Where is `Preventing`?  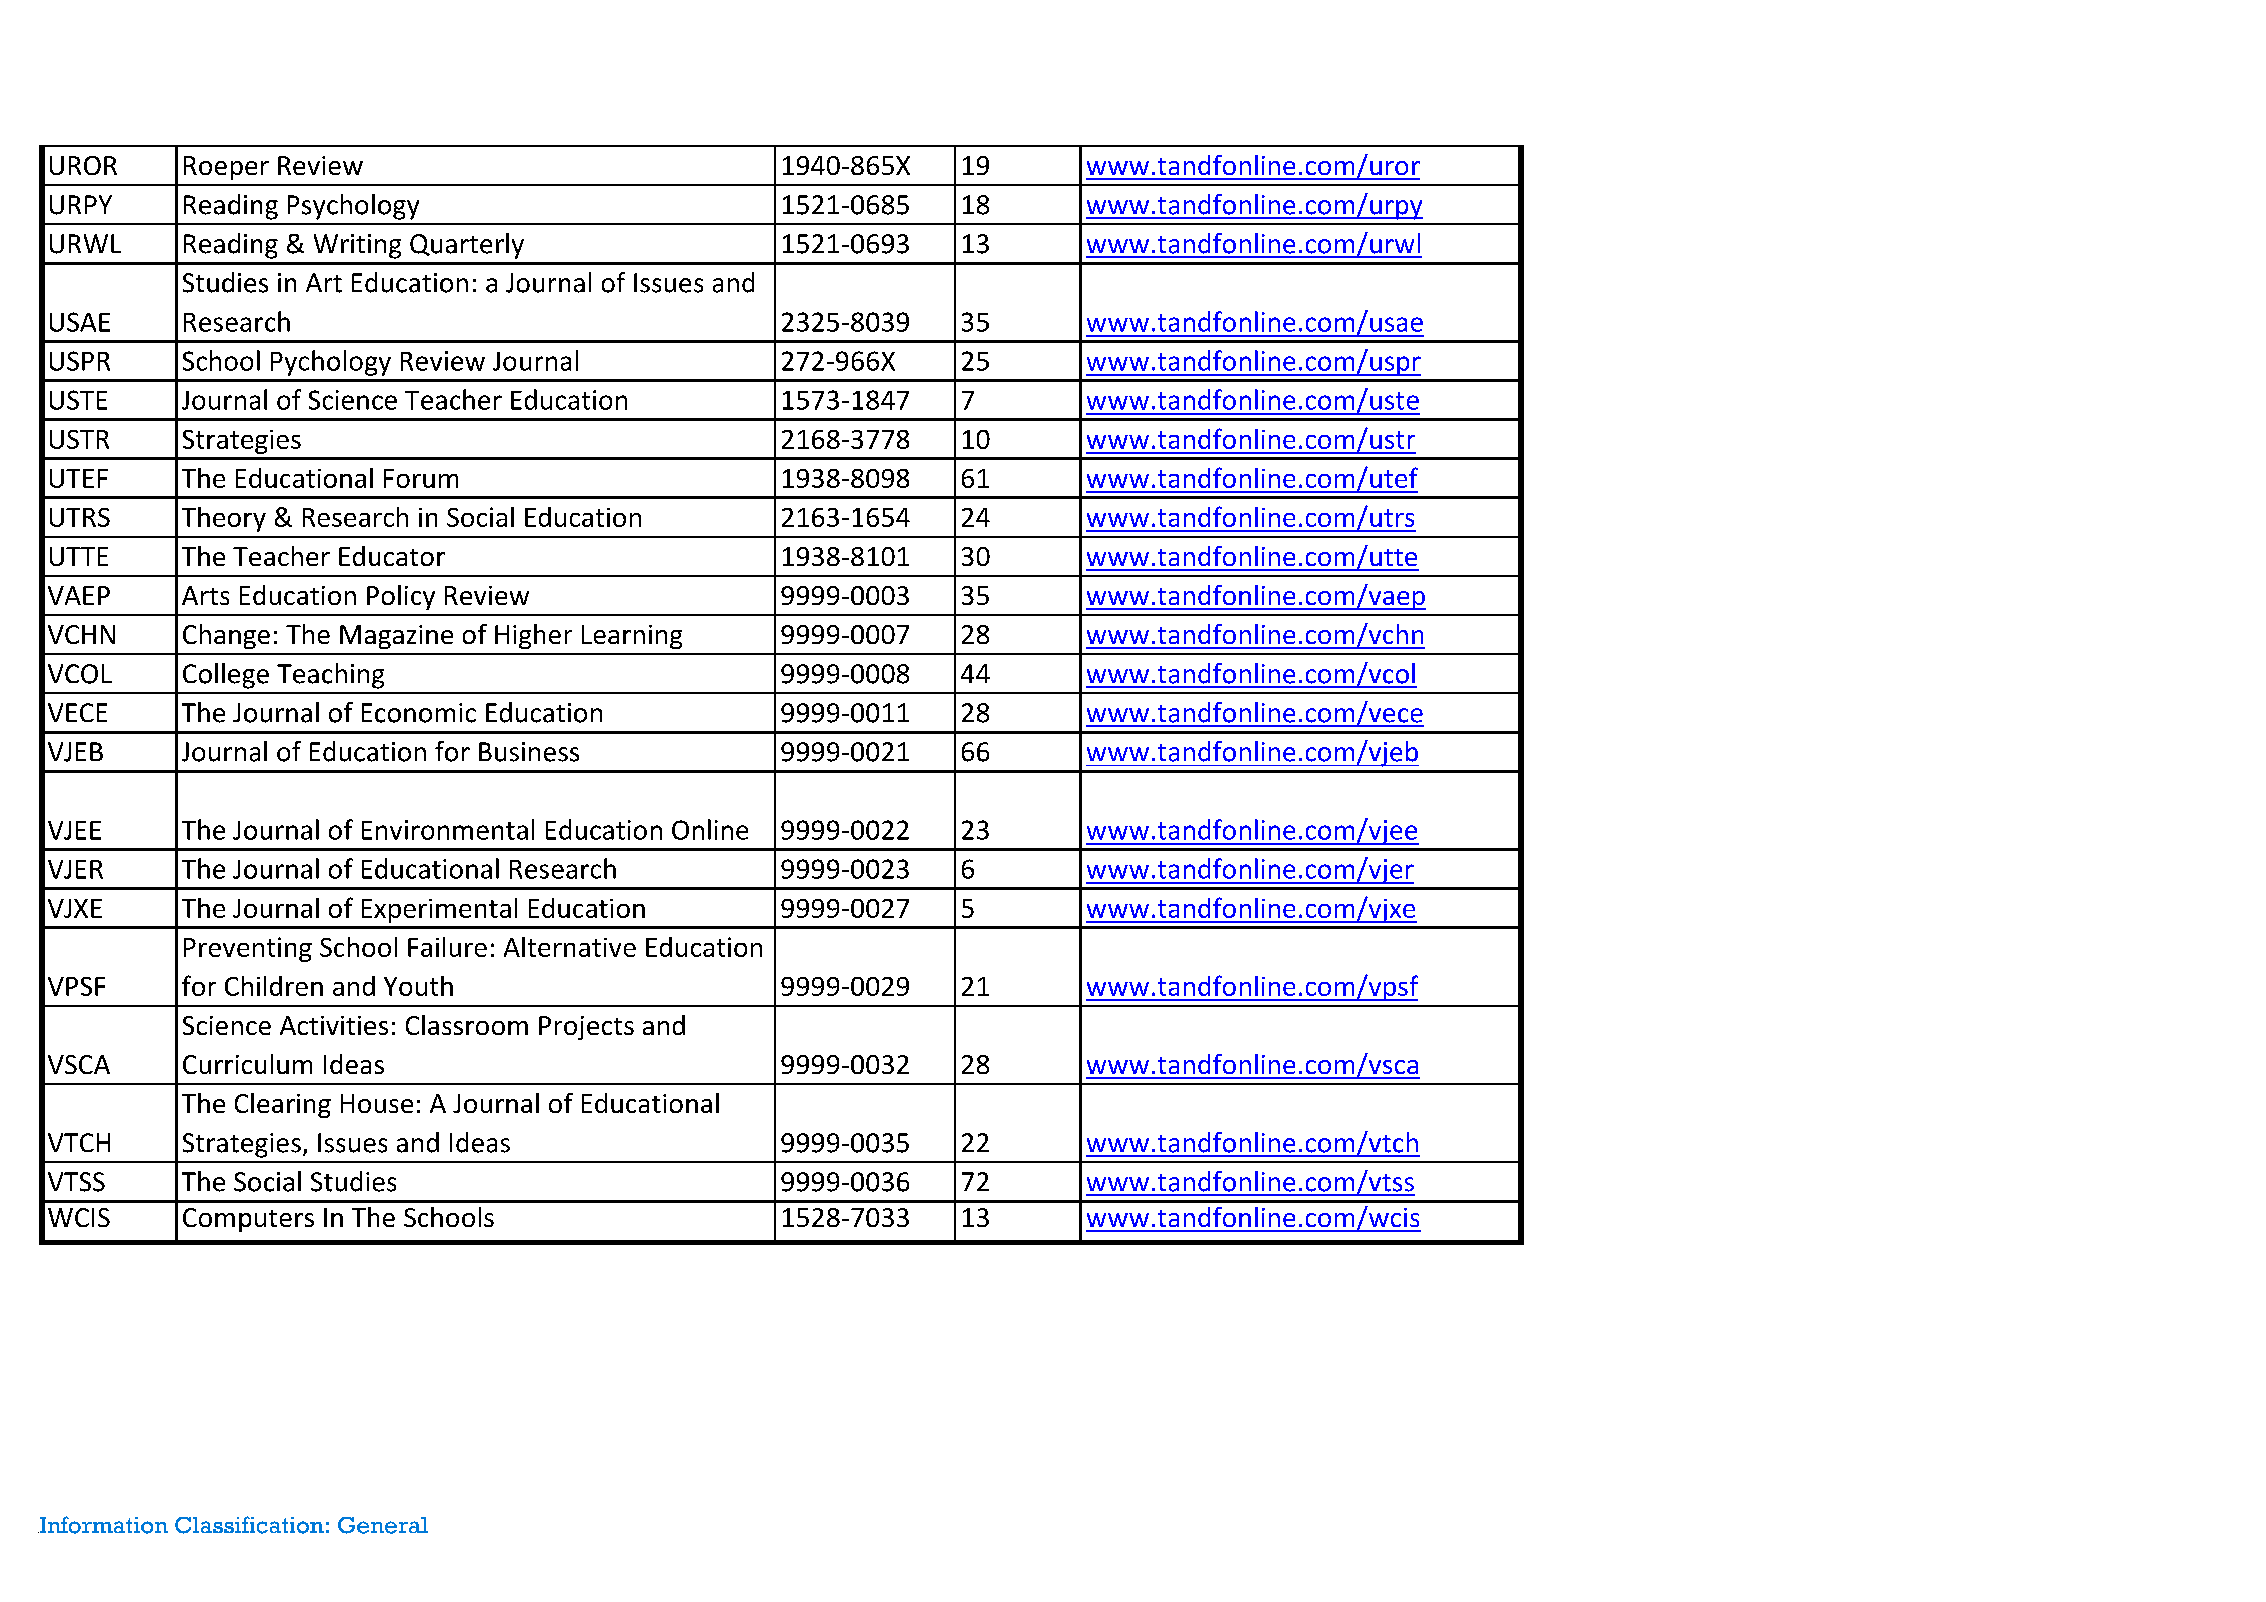
Preventing is located at coordinates (248, 949).
